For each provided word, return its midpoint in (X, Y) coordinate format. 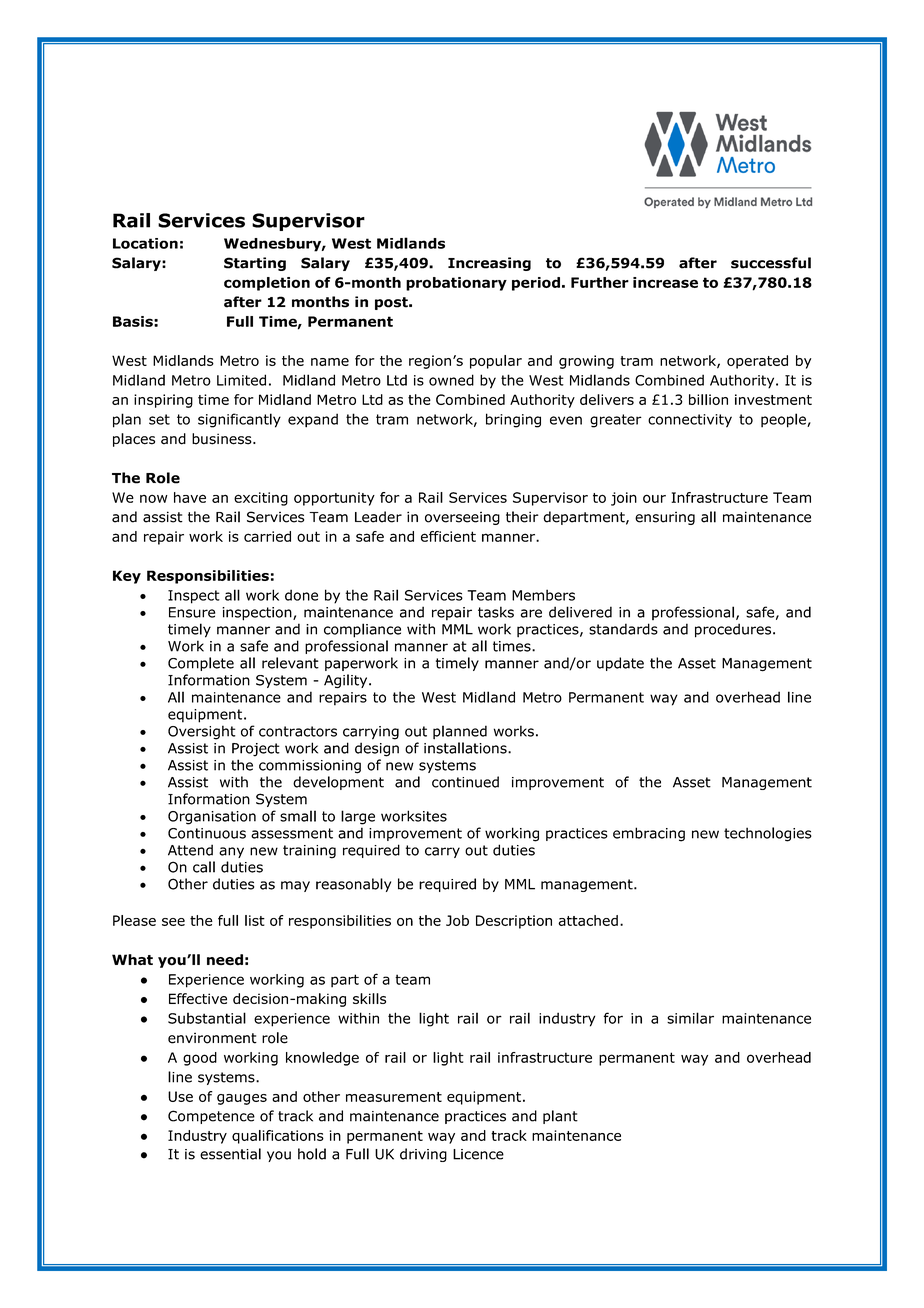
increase (665, 282)
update (620, 664)
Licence (478, 1154)
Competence (211, 1117)
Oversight (202, 732)
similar (690, 1018)
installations (466, 748)
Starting (255, 264)
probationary (456, 284)
